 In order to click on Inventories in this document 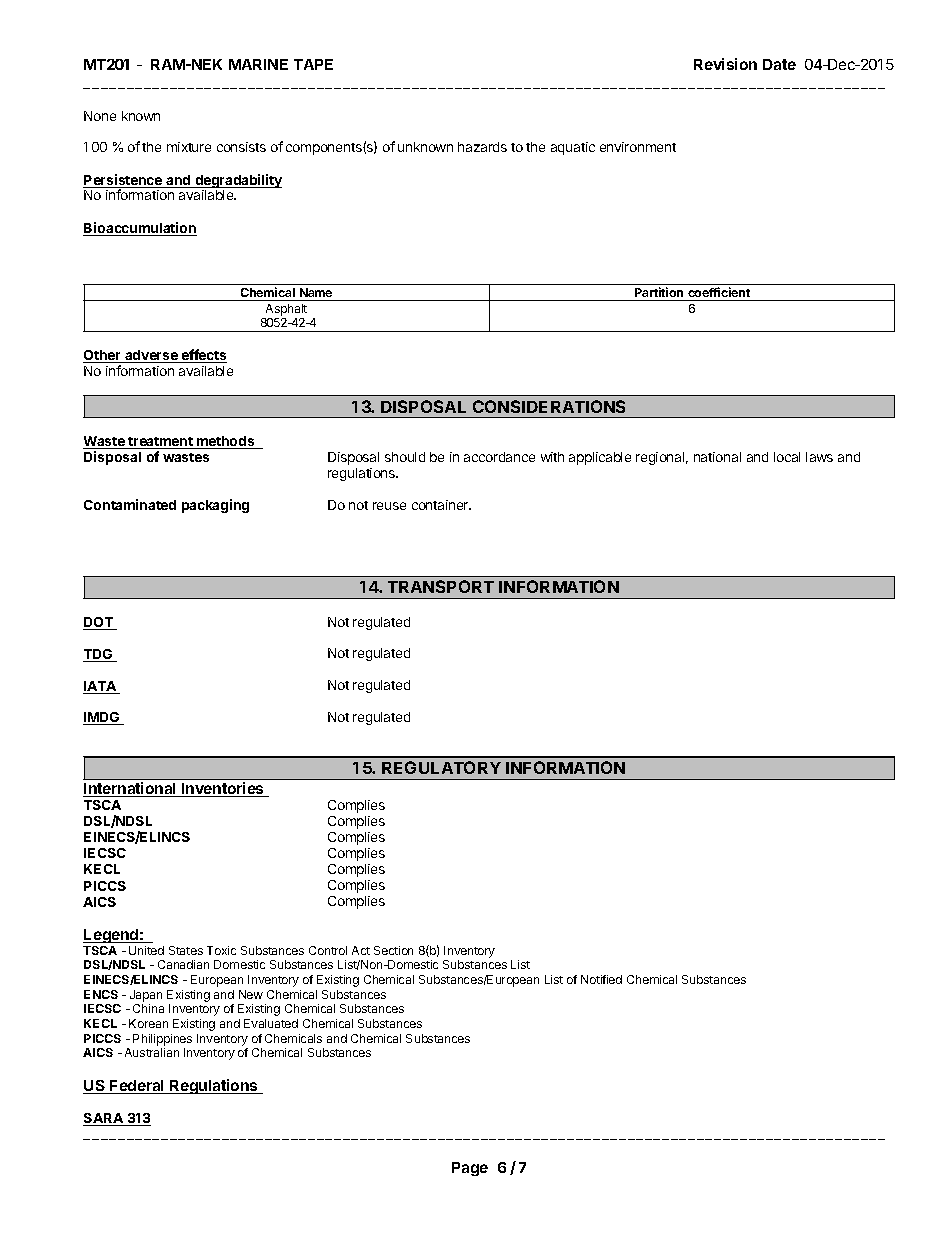, I will do `click(223, 789)`.
